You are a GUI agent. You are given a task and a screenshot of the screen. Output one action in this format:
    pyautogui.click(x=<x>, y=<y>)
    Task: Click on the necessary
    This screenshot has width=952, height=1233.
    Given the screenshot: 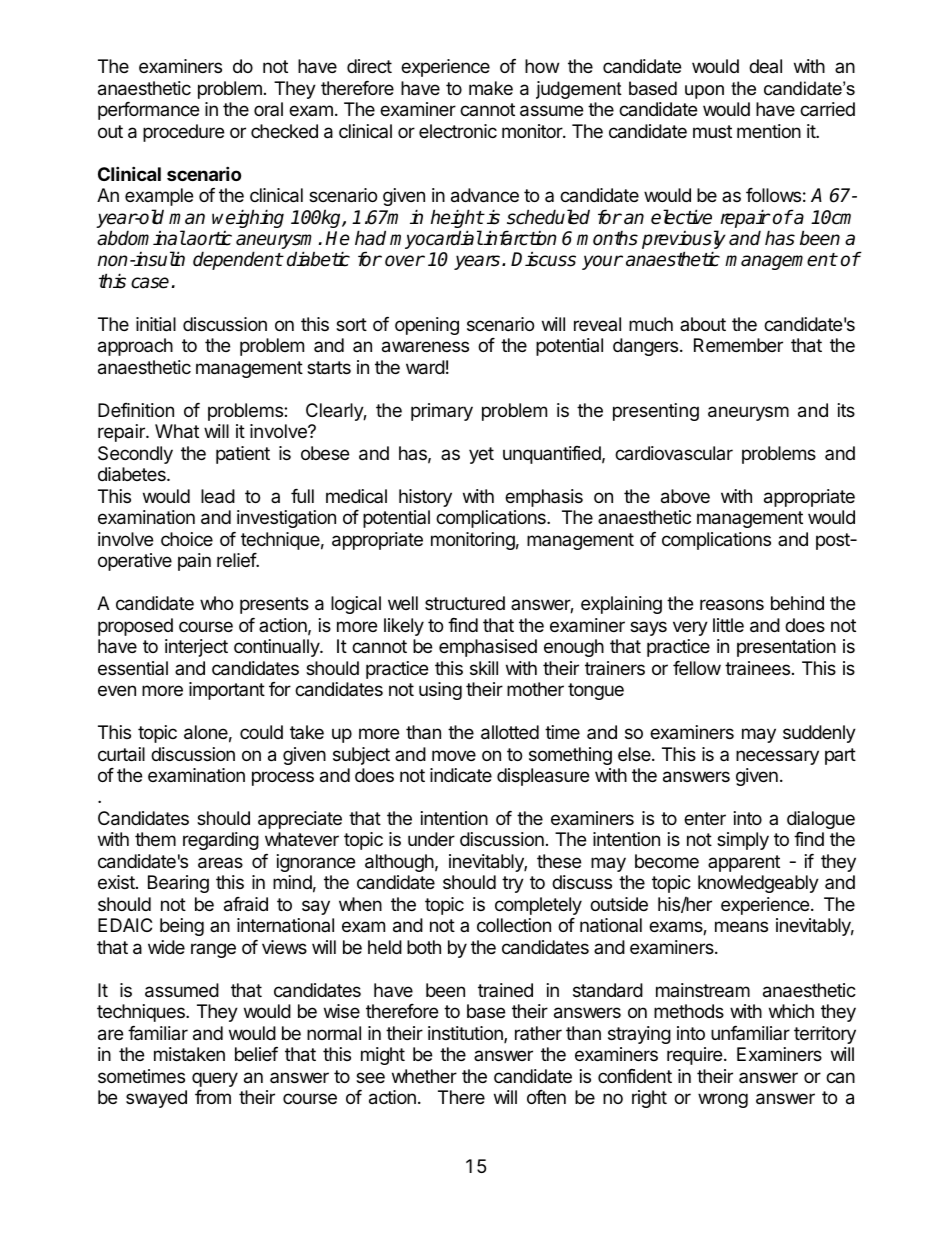 What is the action you would take?
    pyautogui.click(x=777, y=757)
